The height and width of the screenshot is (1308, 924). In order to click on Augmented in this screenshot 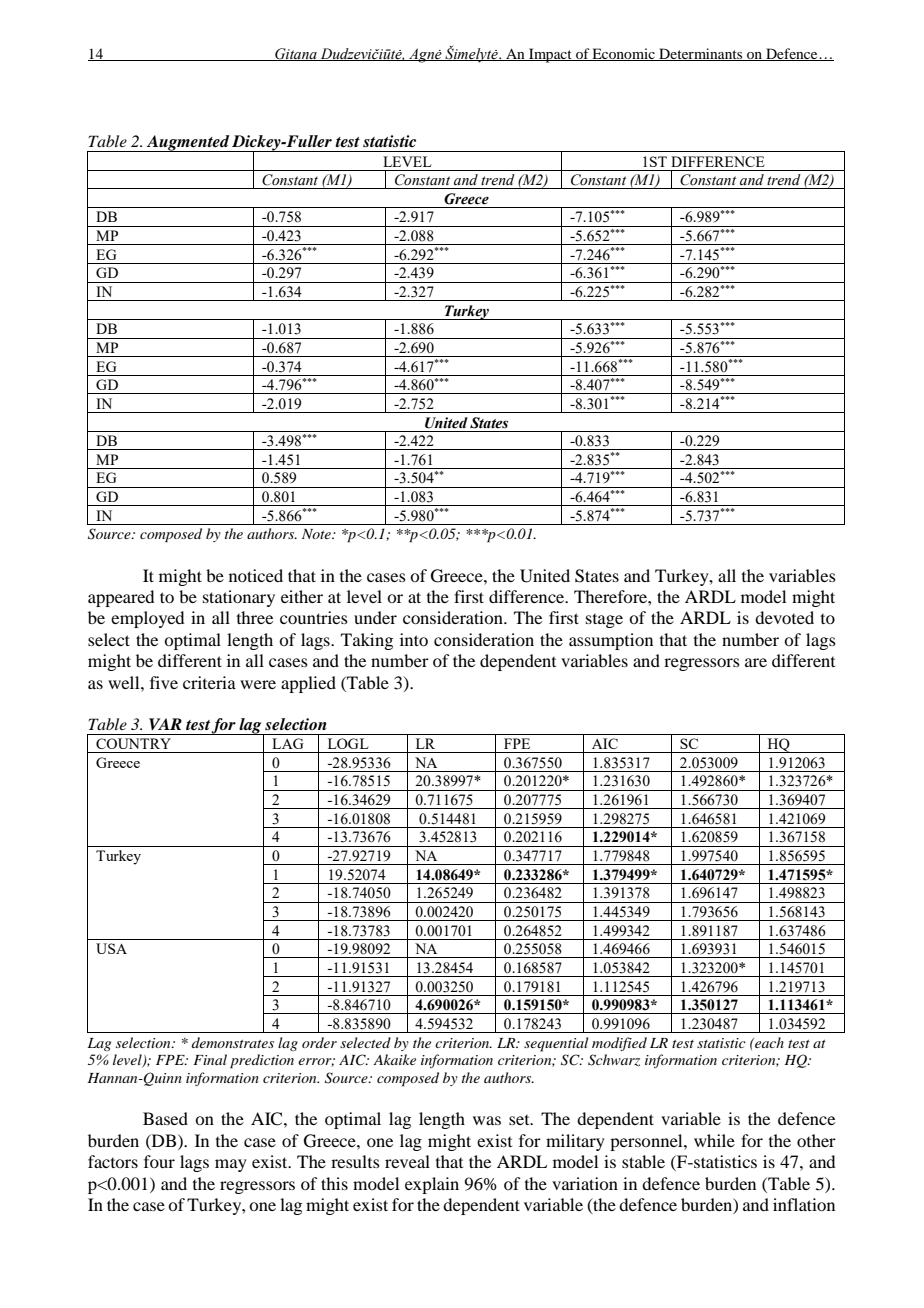, I will do `click(188, 143)`.
